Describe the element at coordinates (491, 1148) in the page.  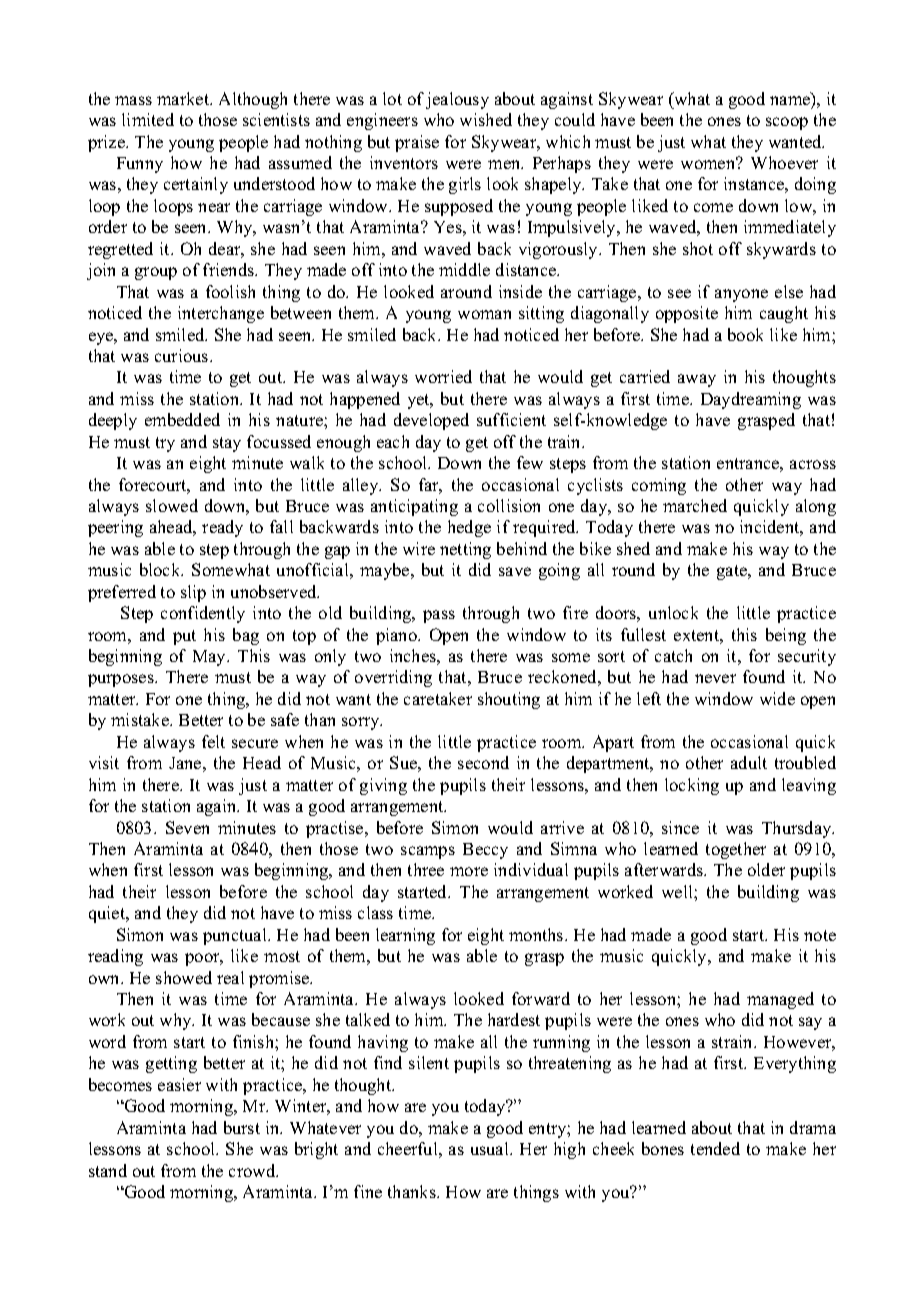
I see `usual` at that location.
